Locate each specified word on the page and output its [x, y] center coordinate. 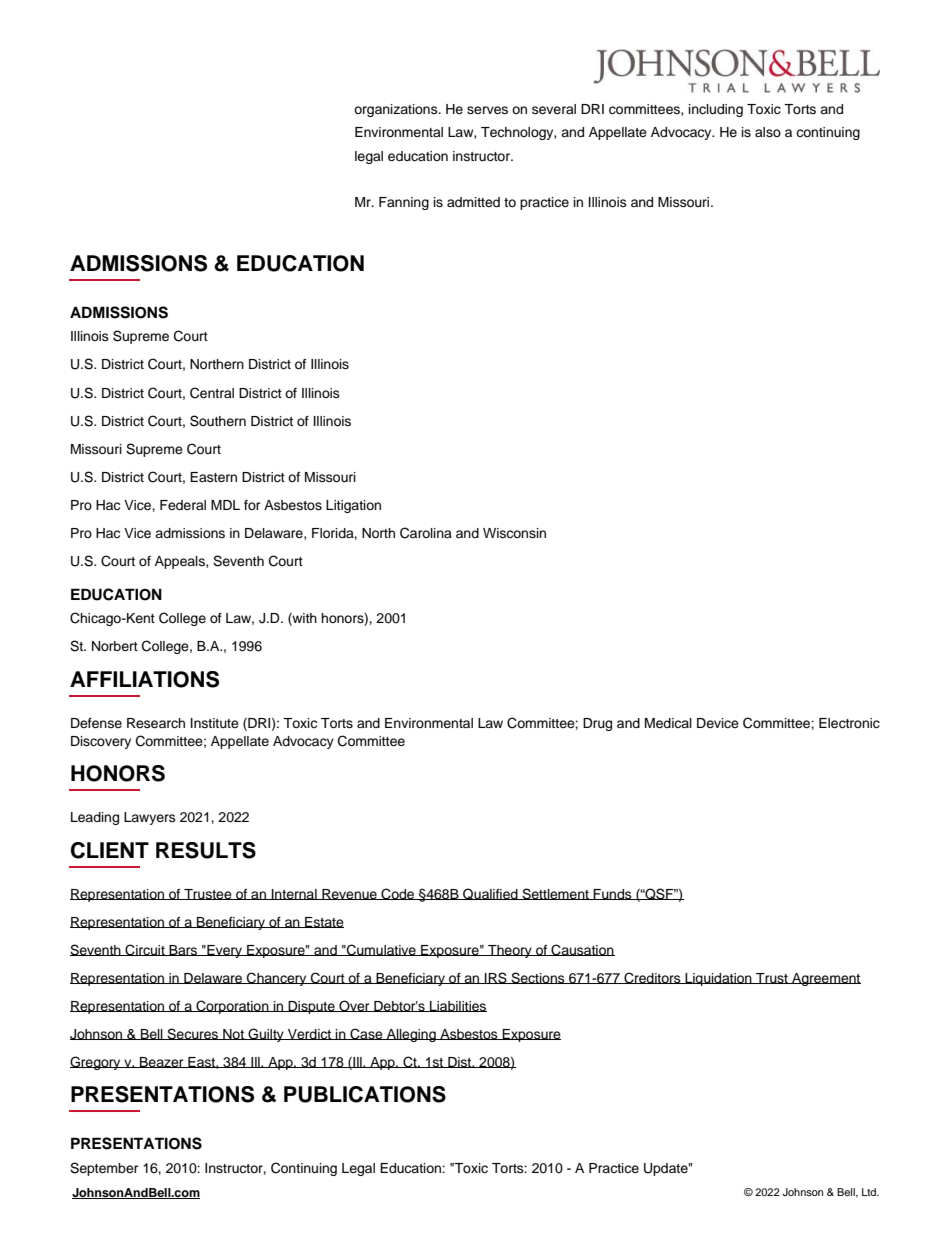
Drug [597, 724]
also [768, 132]
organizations [397, 110]
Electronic [849, 723]
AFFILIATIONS [144, 679]
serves [487, 110]
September [104, 1169]
